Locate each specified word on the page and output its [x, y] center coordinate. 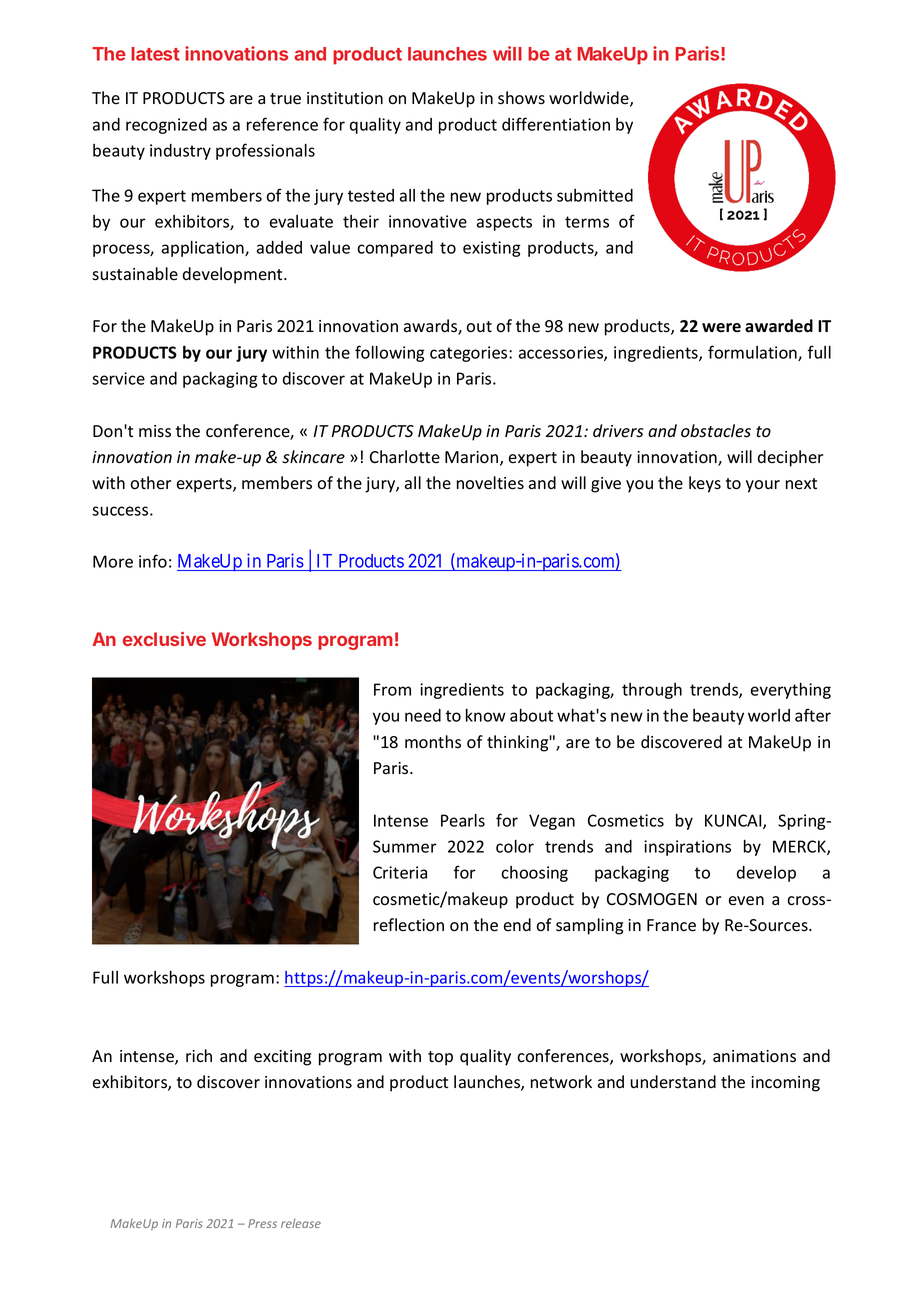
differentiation [556, 124]
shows [521, 98]
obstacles [716, 431]
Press [262, 1223]
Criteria [400, 872]
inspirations [687, 848]
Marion [473, 458]
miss [155, 431]
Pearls [463, 820]
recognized [166, 126]
